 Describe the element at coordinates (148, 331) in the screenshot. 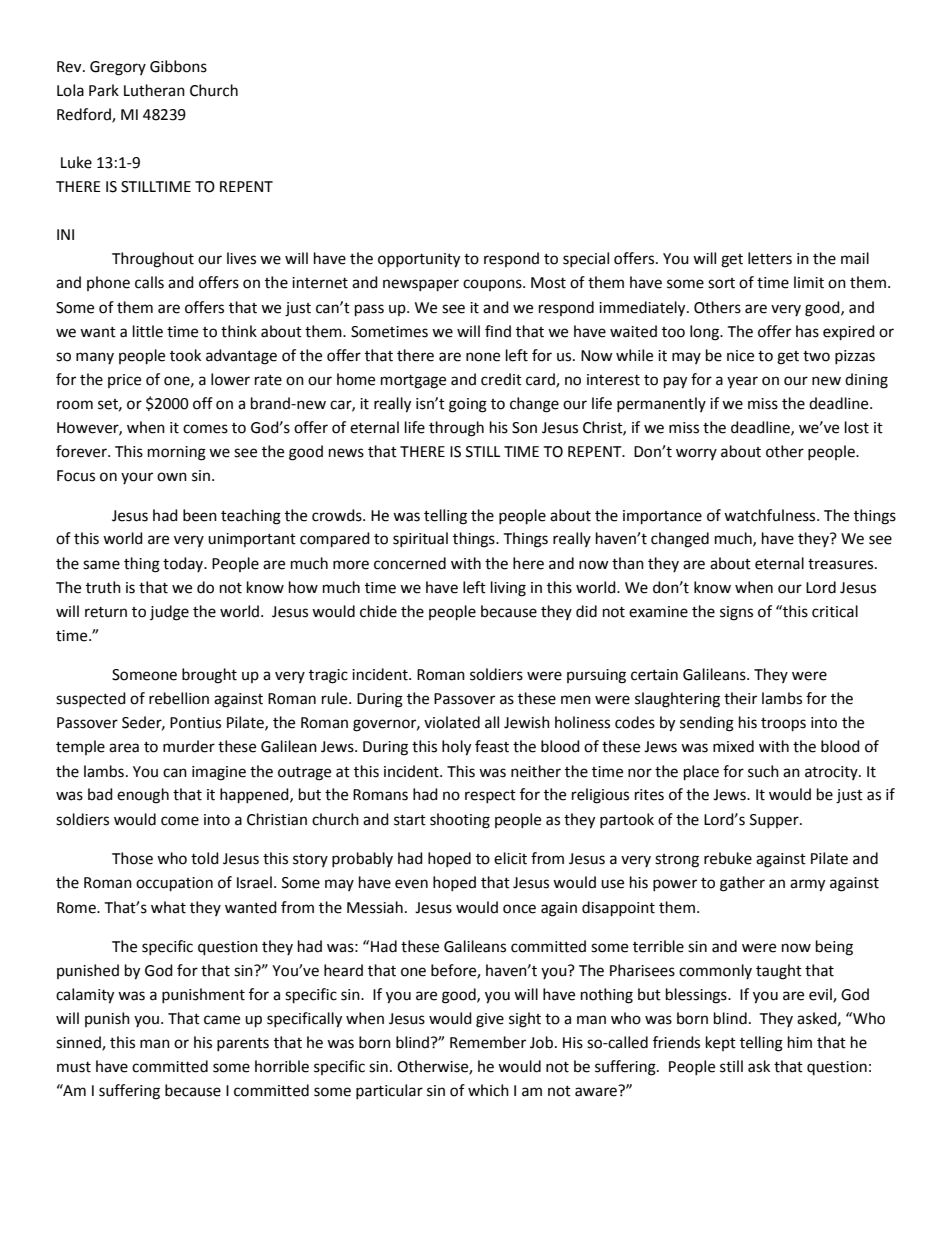

I see `little` at that location.
